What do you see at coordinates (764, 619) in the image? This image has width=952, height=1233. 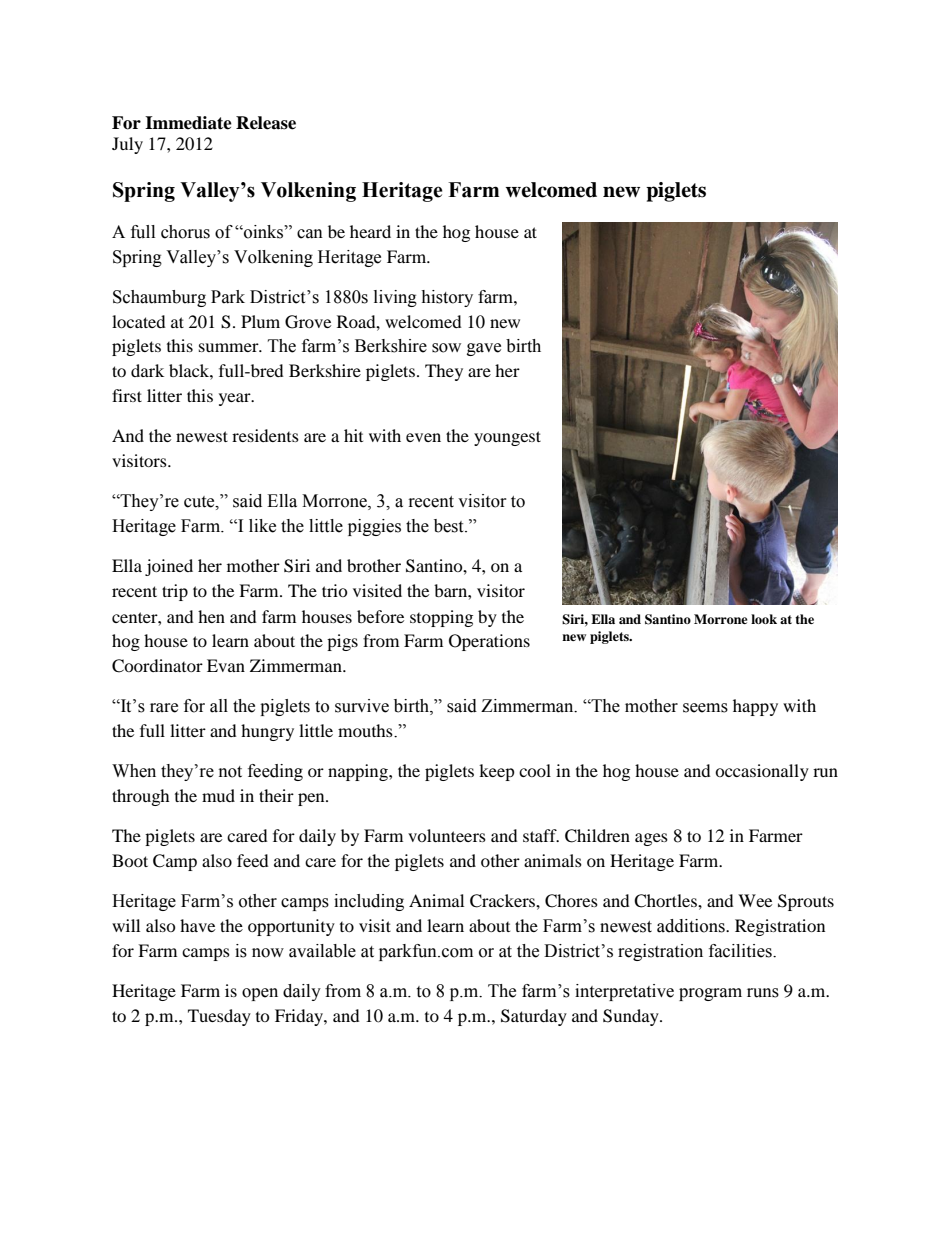 I see `look` at bounding box center [764, 619].
